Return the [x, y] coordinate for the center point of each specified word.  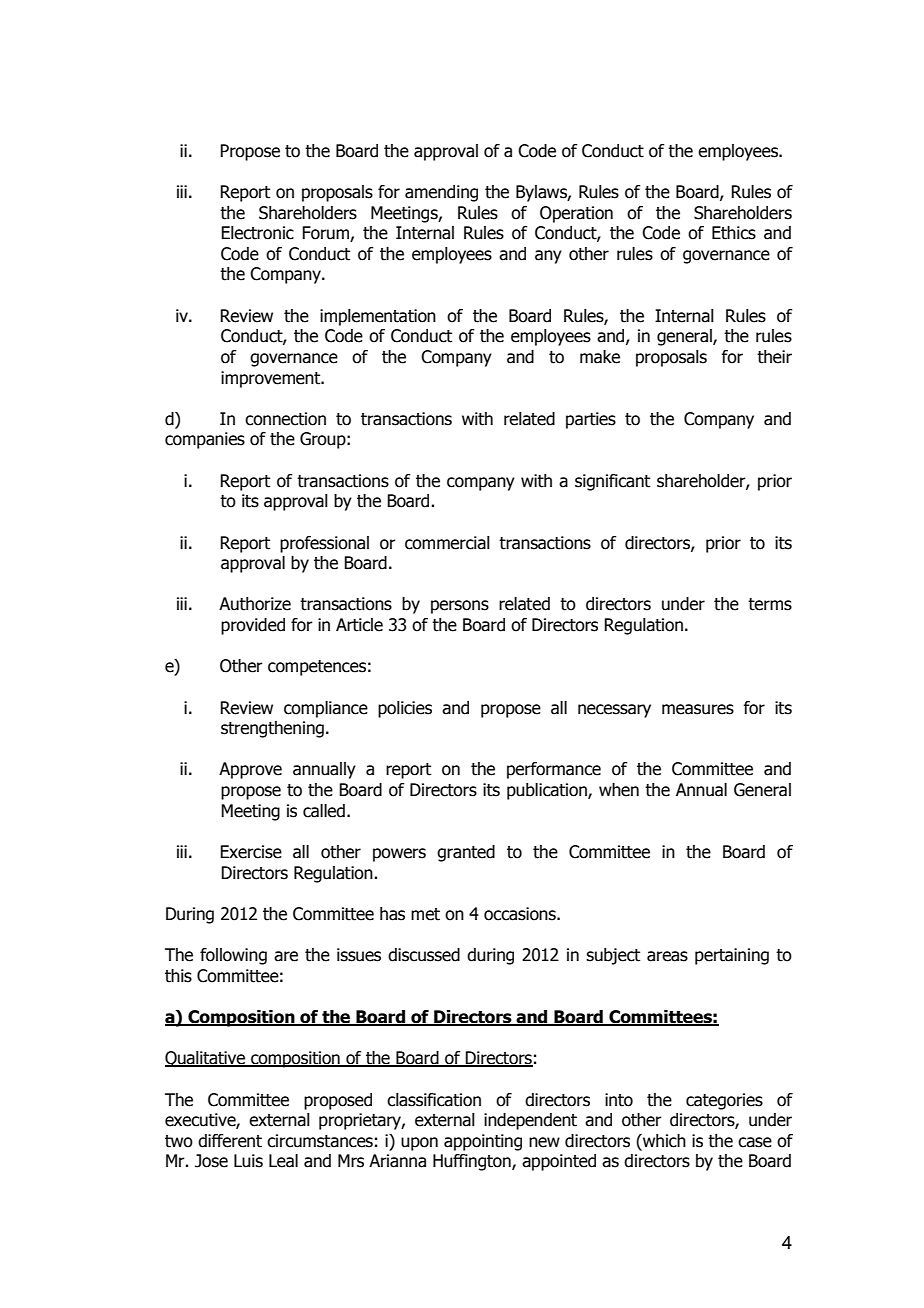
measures [698, 709]
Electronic [257, 233]
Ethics [734, 233]
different [230, 1141]
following [233, 956]
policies [405, 709]
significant [612, 482]
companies [205, 440]
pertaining [732, 956]
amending [441, 193]
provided [253, 626]
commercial [447, 543]
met [425, 914]
